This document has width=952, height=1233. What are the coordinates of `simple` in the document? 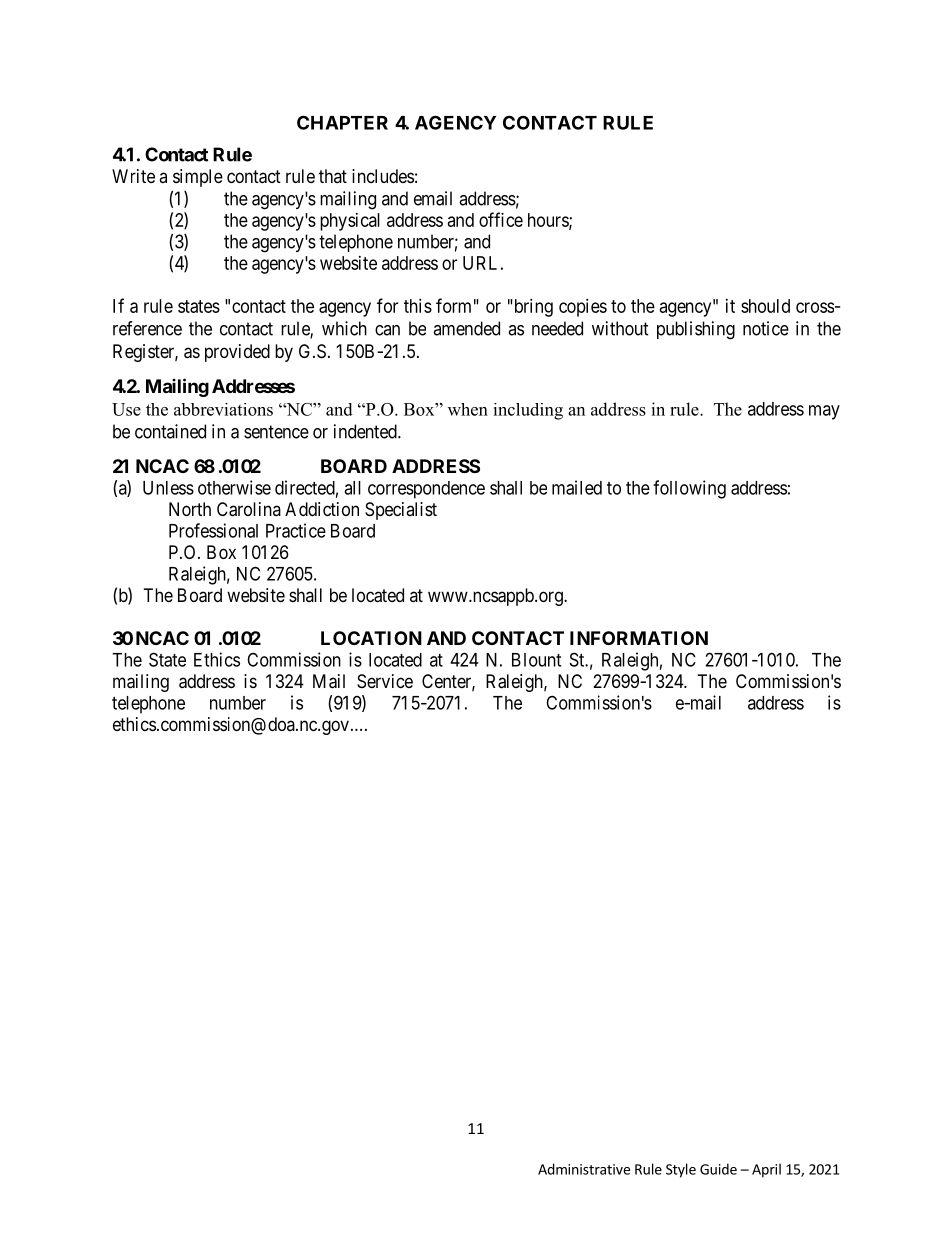 It's located at (198, 178).
